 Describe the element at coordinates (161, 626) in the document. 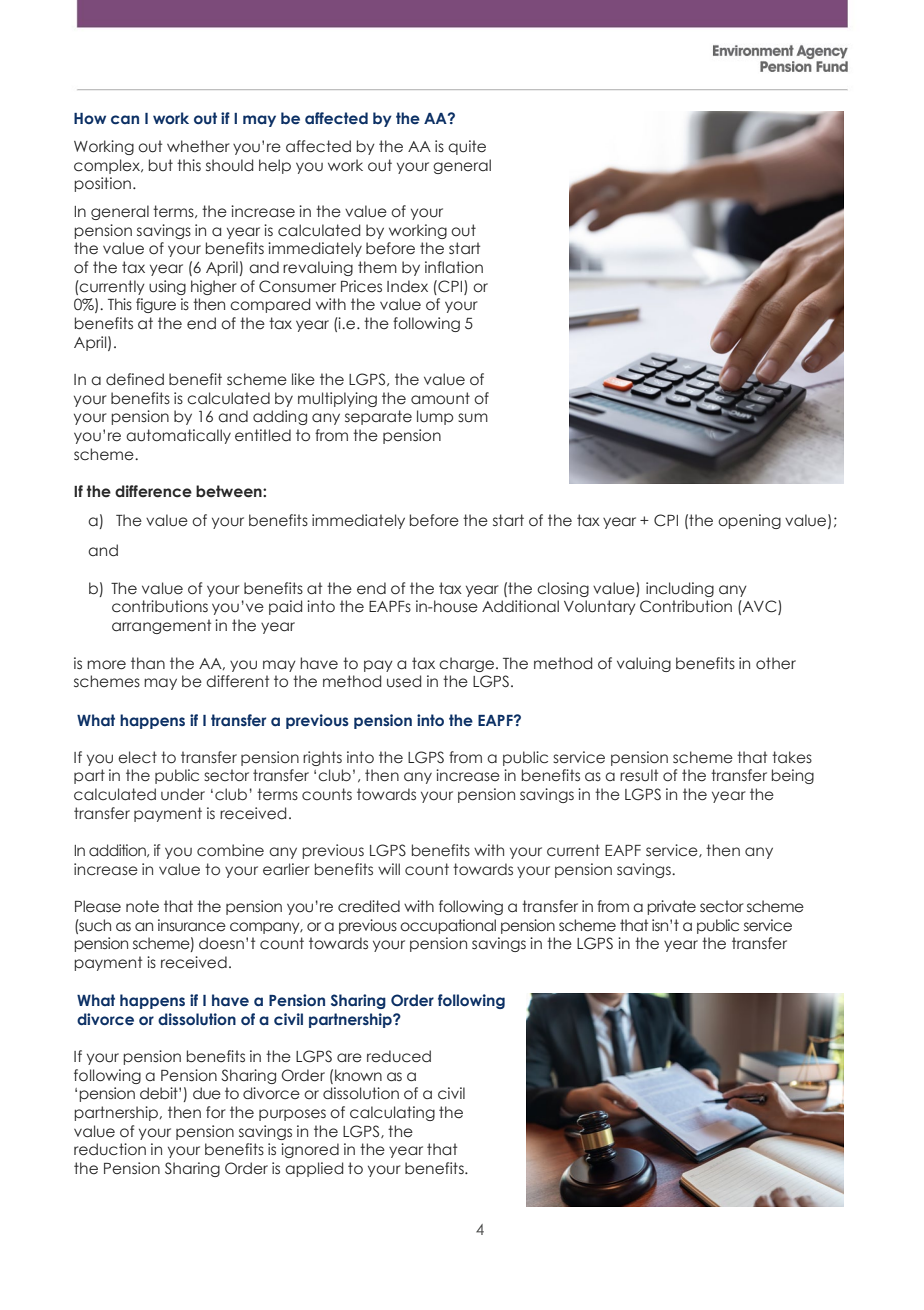

I see `arrangement` at that location.
